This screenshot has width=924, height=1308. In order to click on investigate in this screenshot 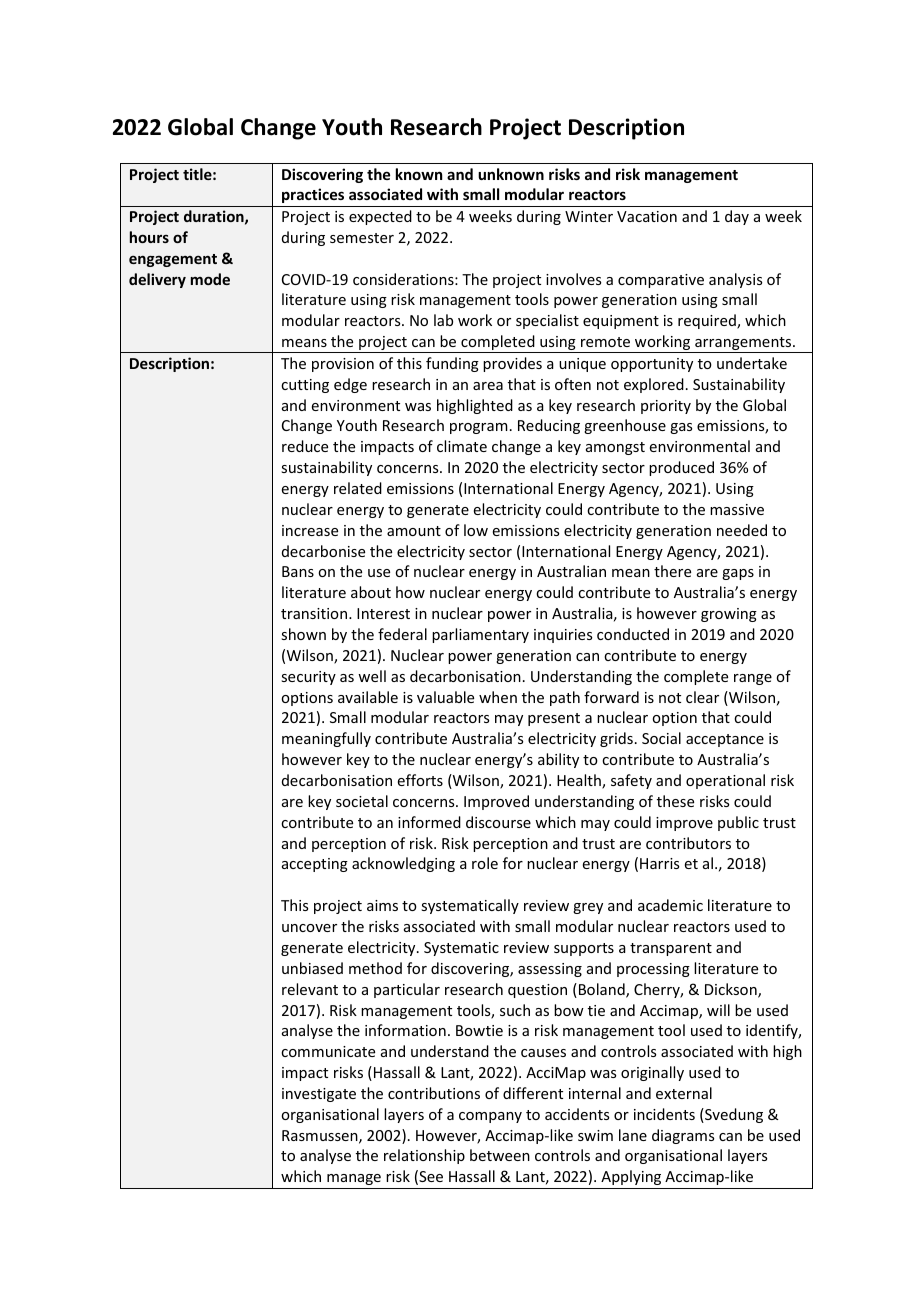, I will do `click(319, 1095)`.
